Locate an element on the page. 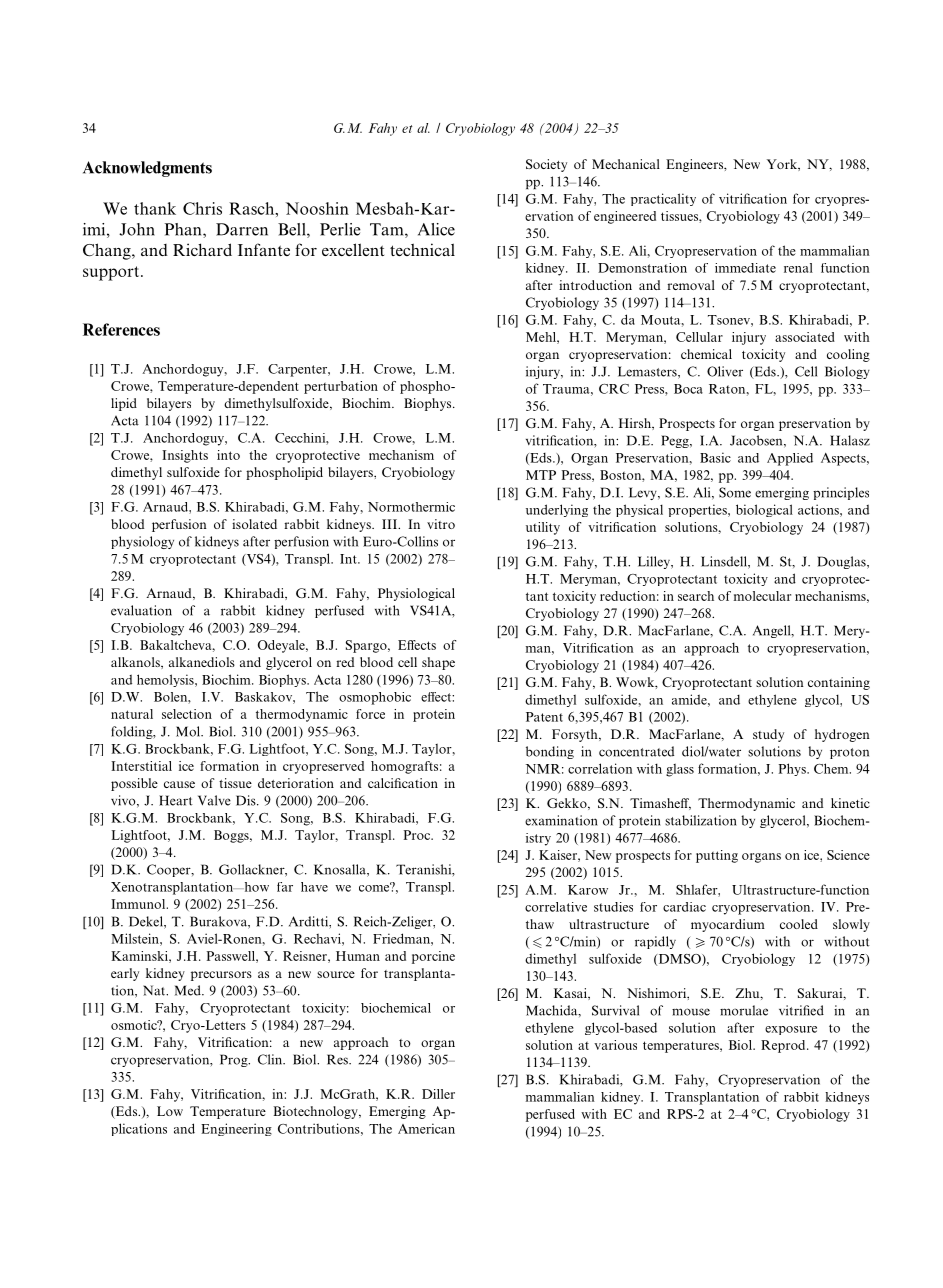 The width and height of the page is (943, 1288). shape is located at coordinates (438, 663).
